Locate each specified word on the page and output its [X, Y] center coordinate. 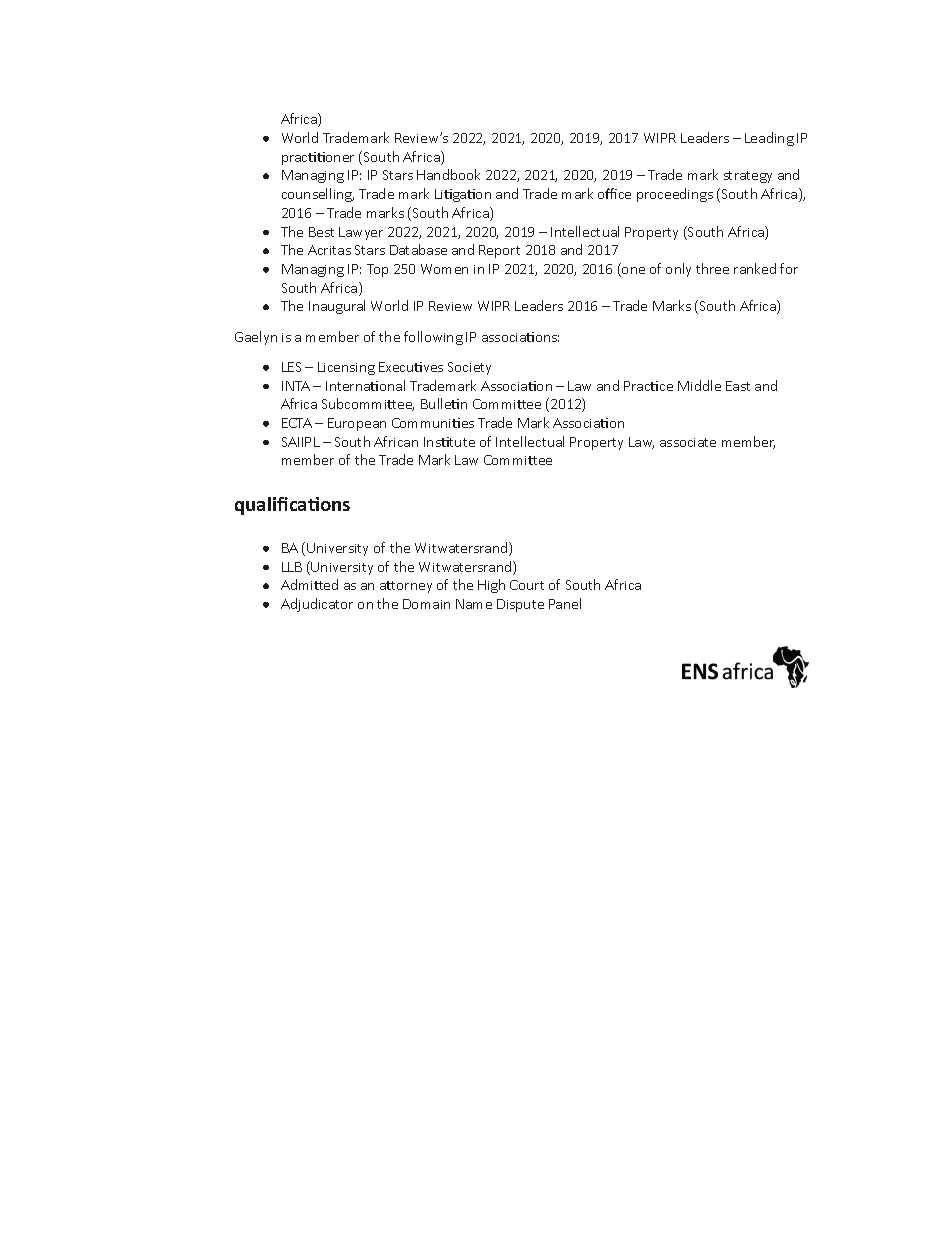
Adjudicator [317, 605]
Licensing [346, 368]
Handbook [448, 174]
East [738, 386]
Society [469, 368]
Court [527, 585]
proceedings [675, 195]
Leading [769, 139]
